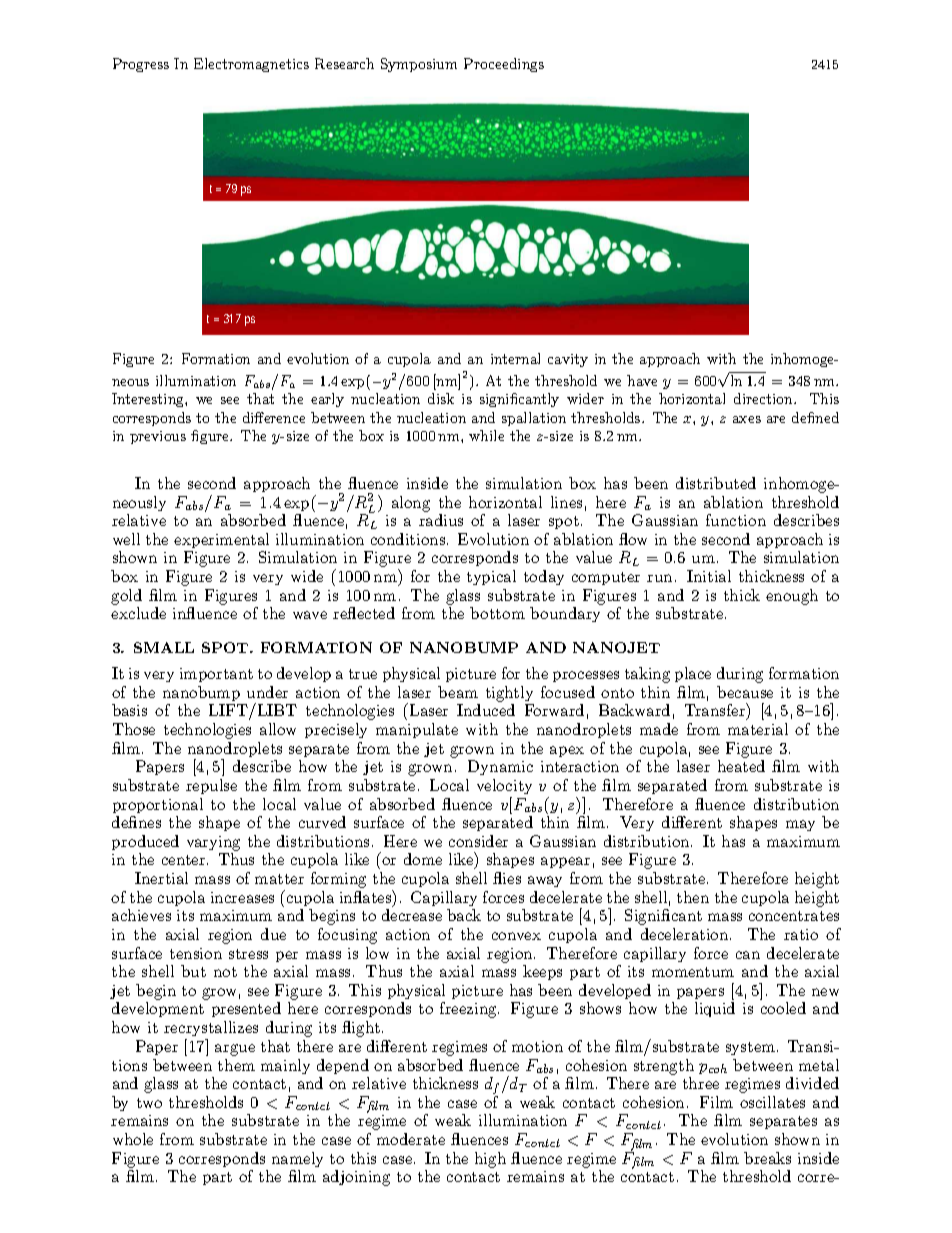 The width and height of the screenshot is (952, 1233). I want to click on whole, so click(133, 1139).
